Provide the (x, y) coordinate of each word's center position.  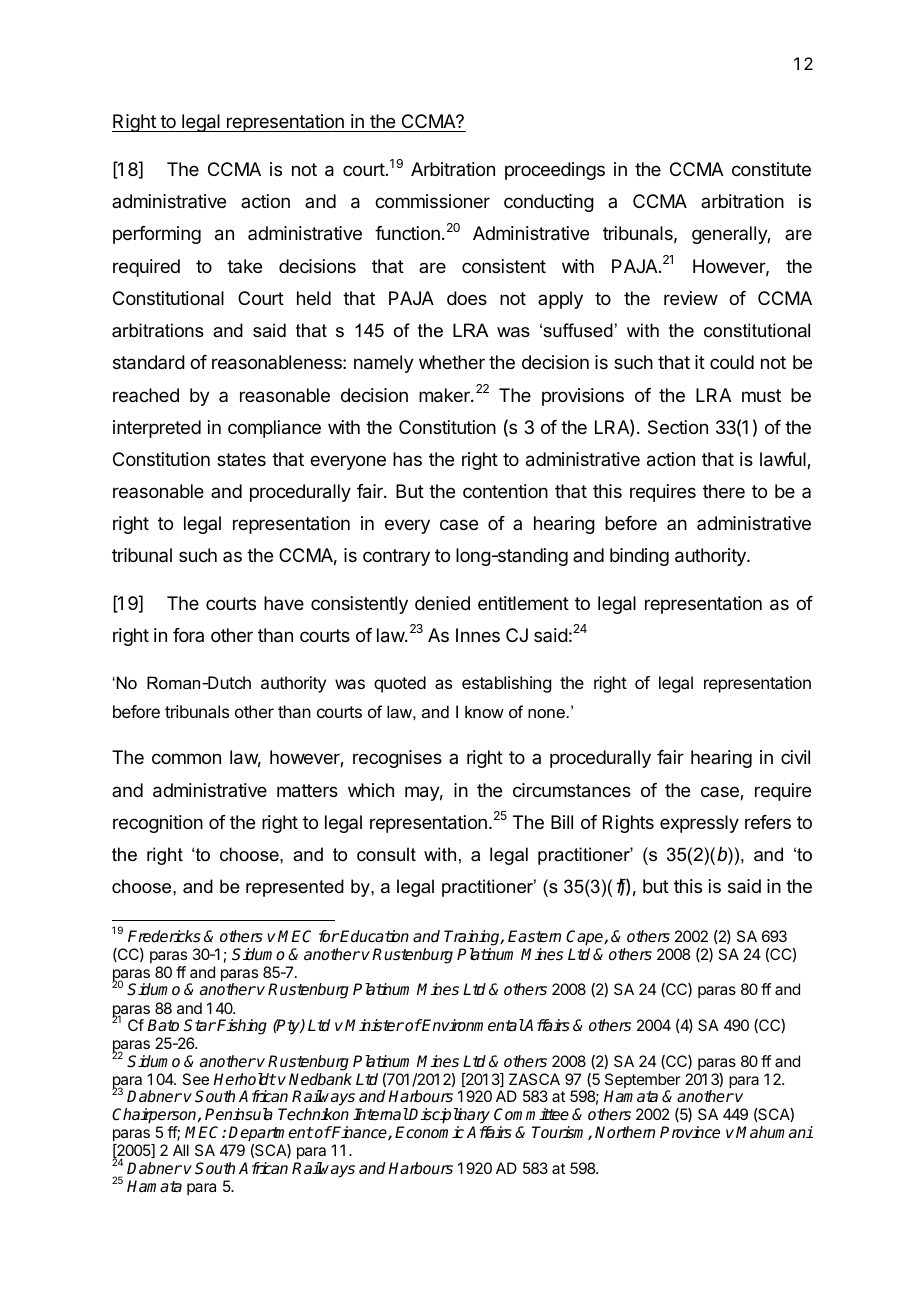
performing (157, 235)
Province (690, 1132)
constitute (771, 169)
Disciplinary (450, 1117)
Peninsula (239, 1114)
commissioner (432, 201)
